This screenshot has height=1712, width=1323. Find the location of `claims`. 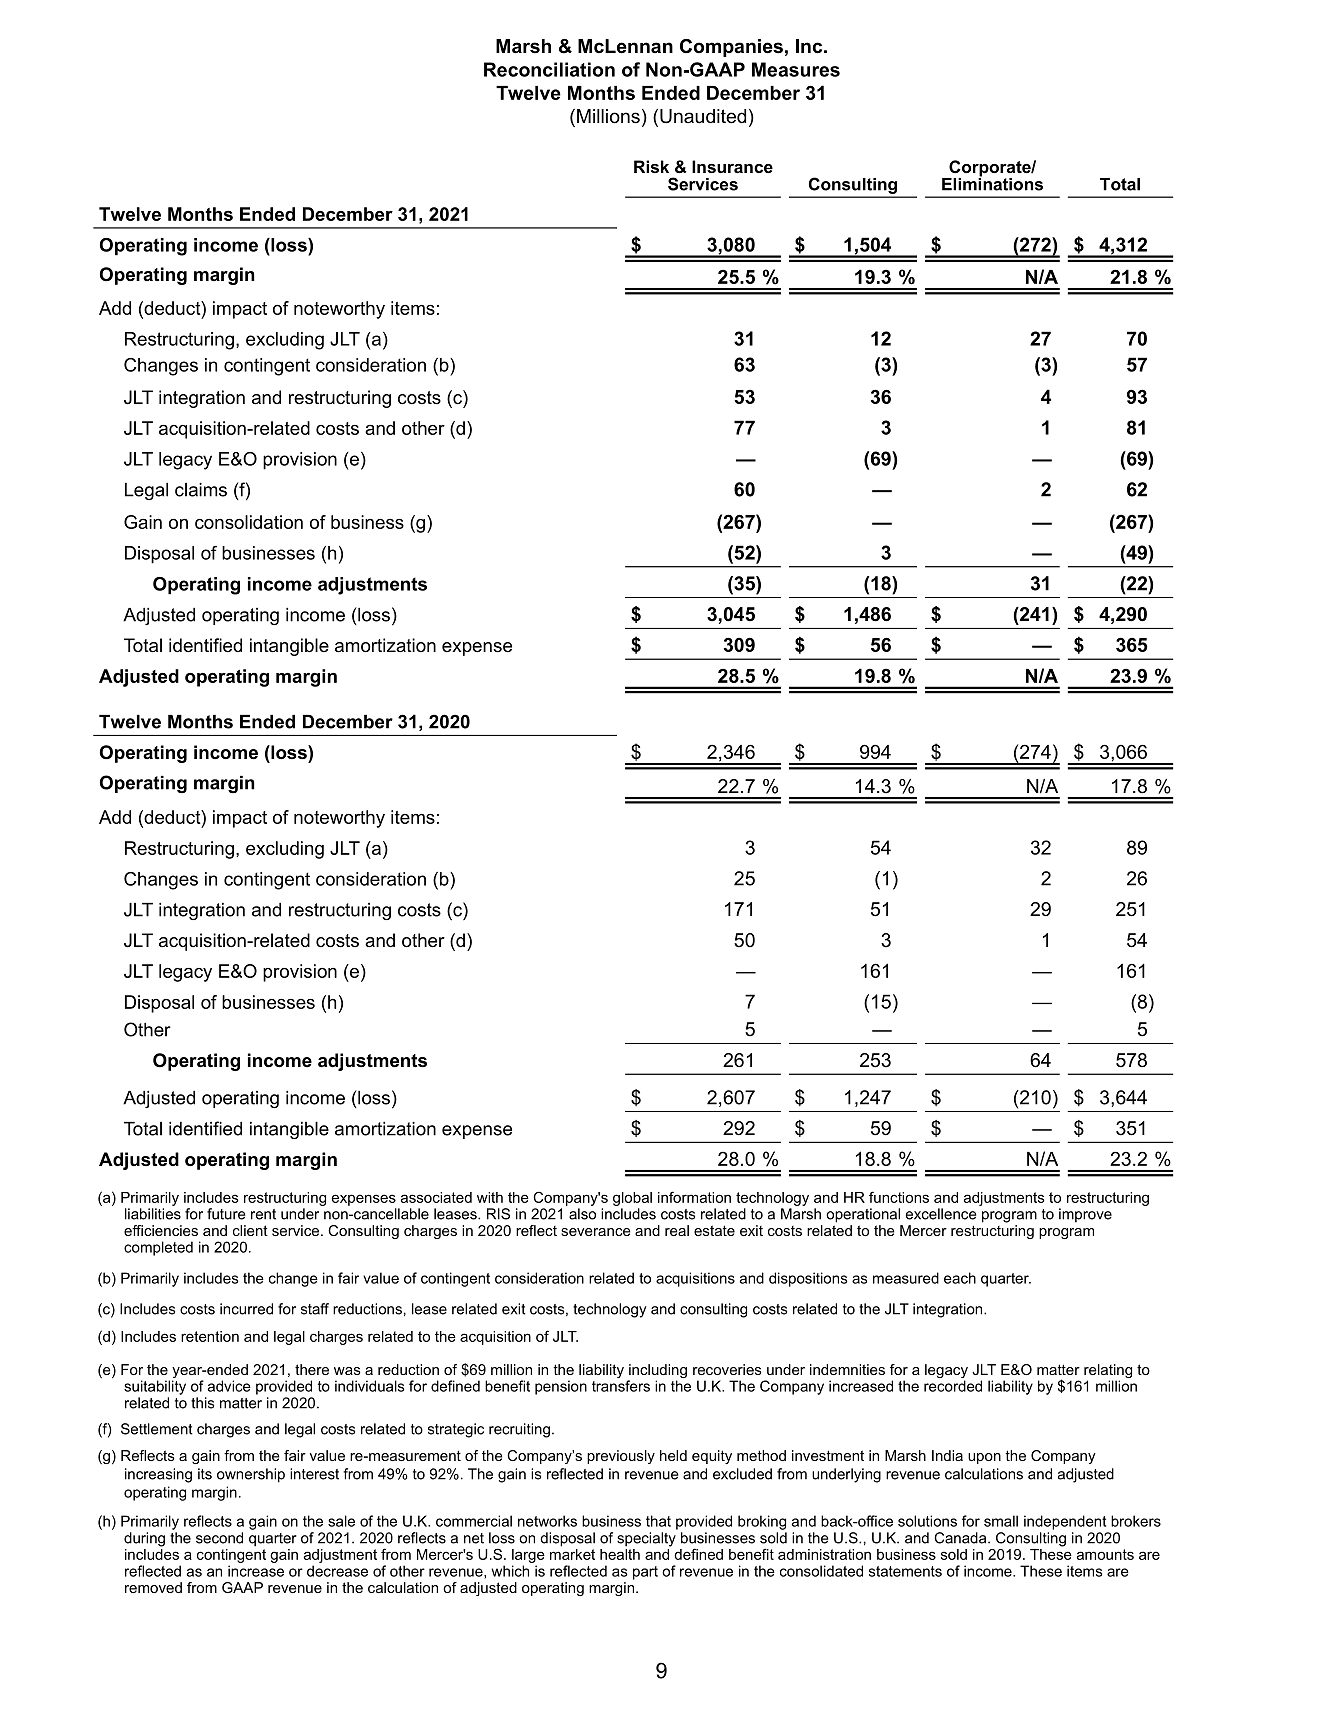

claims is located at coordinates (201, 490).
